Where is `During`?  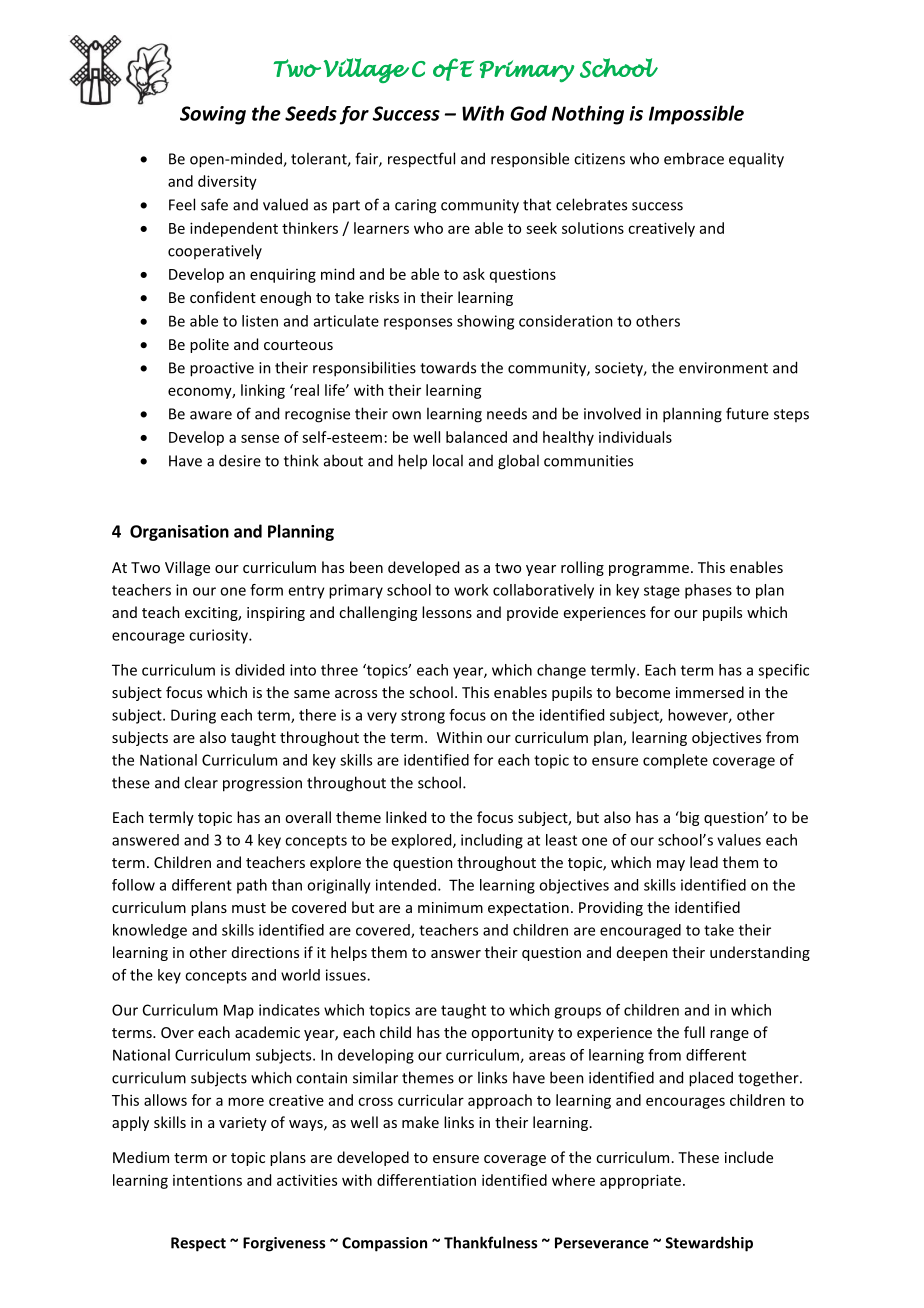 During is located at coordinates (193, 716).
